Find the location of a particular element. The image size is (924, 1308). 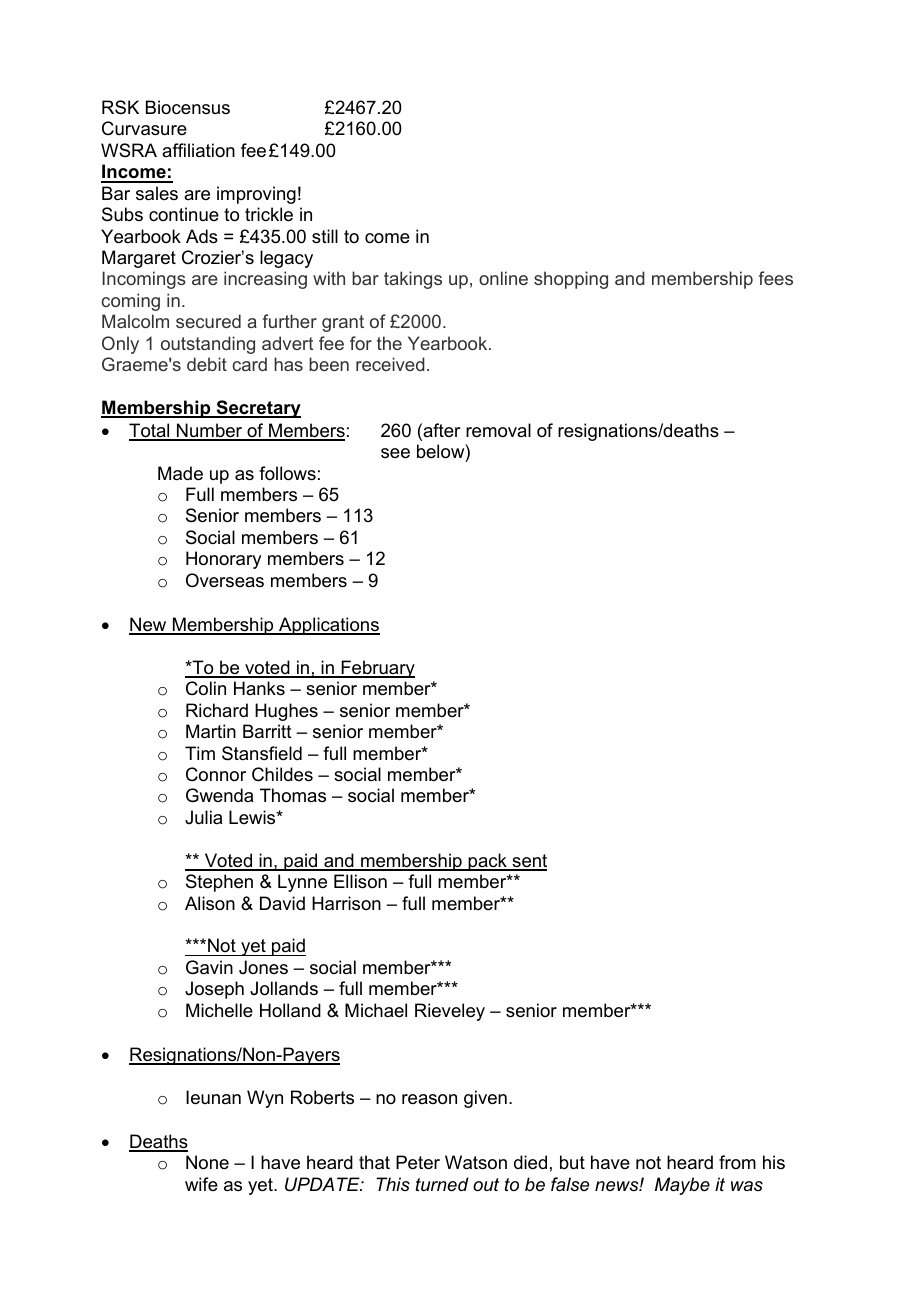

fees is located at coordinates (776, 278).
